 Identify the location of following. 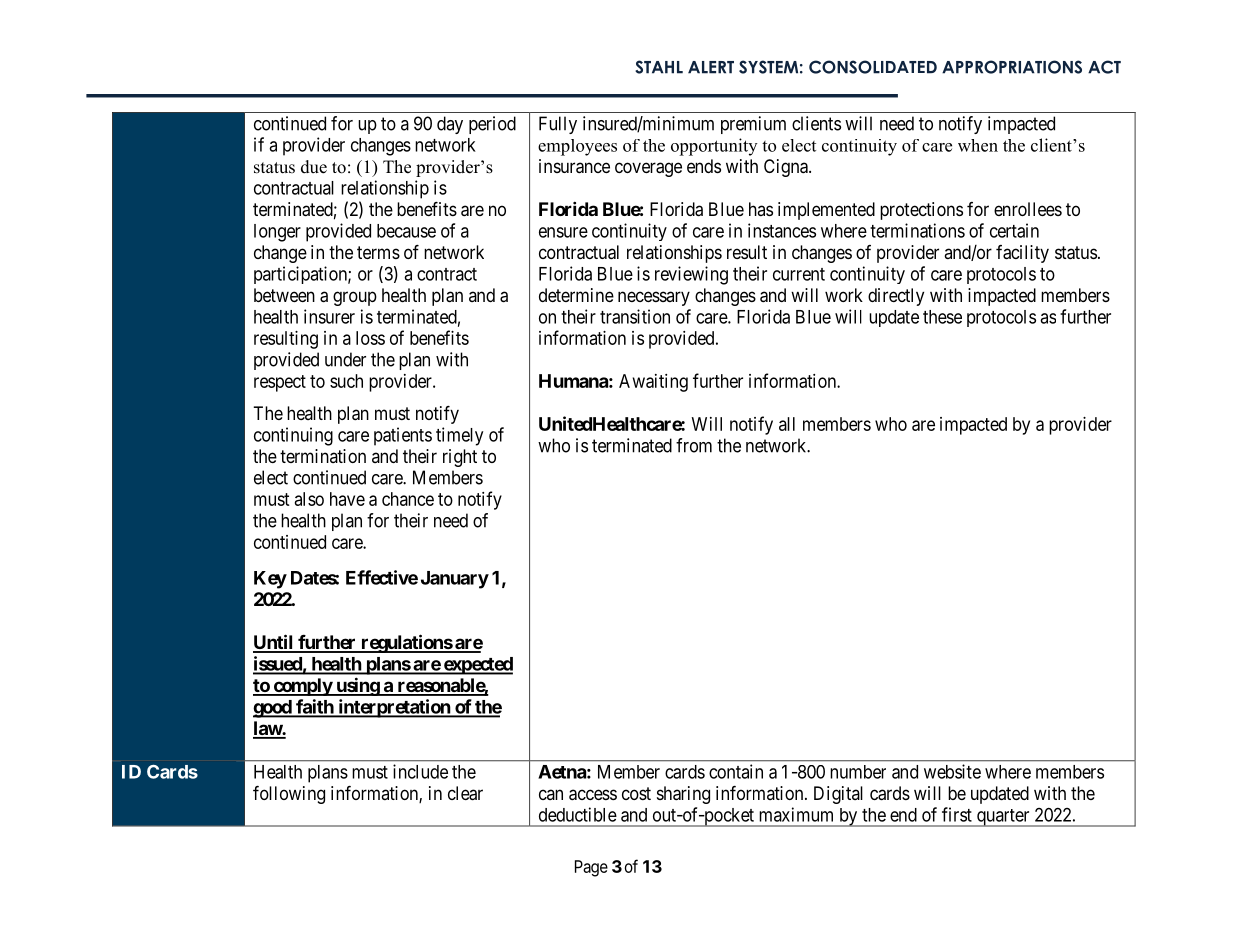
(289, 795).
